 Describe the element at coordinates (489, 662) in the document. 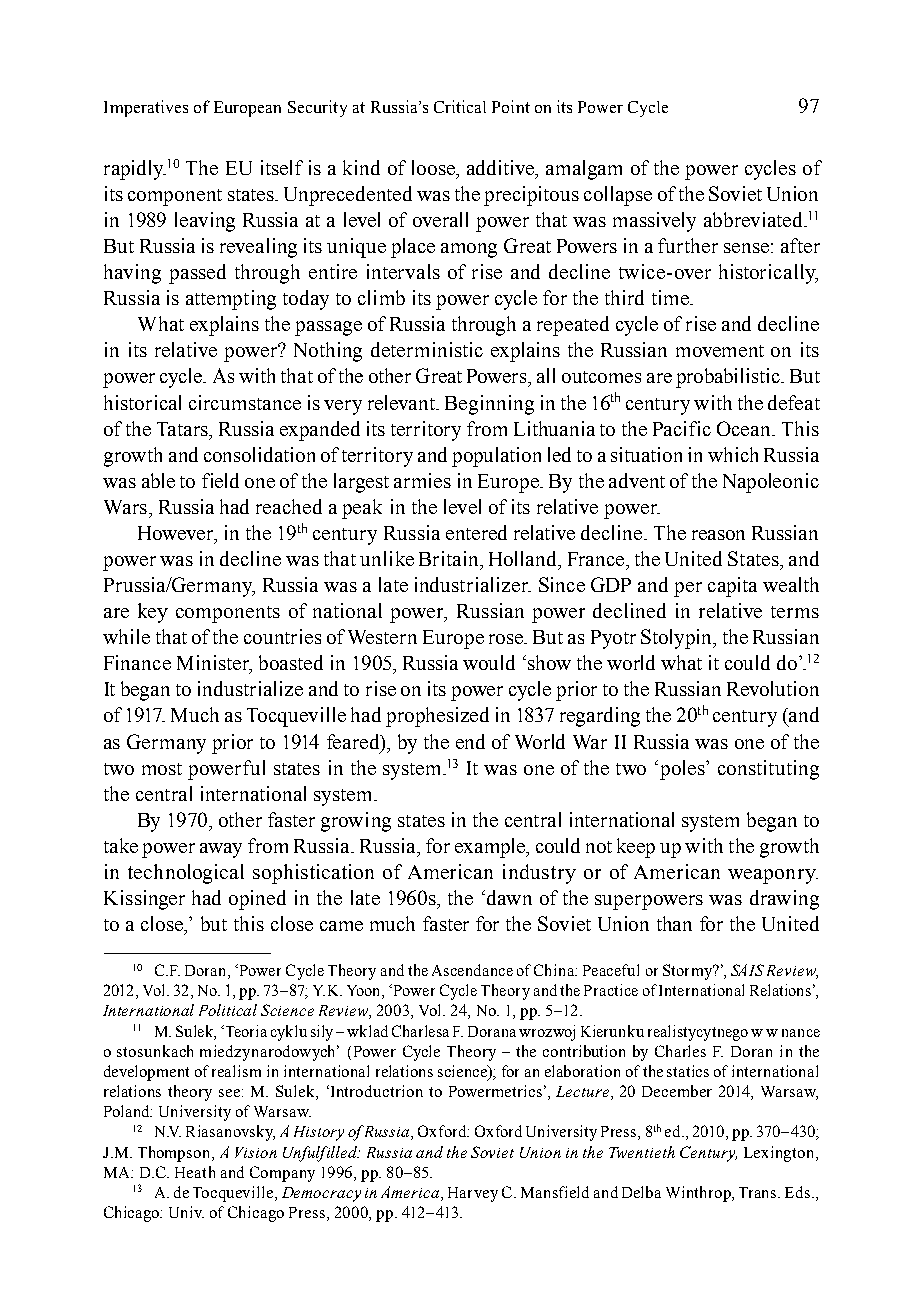

I see `would` at that location.
